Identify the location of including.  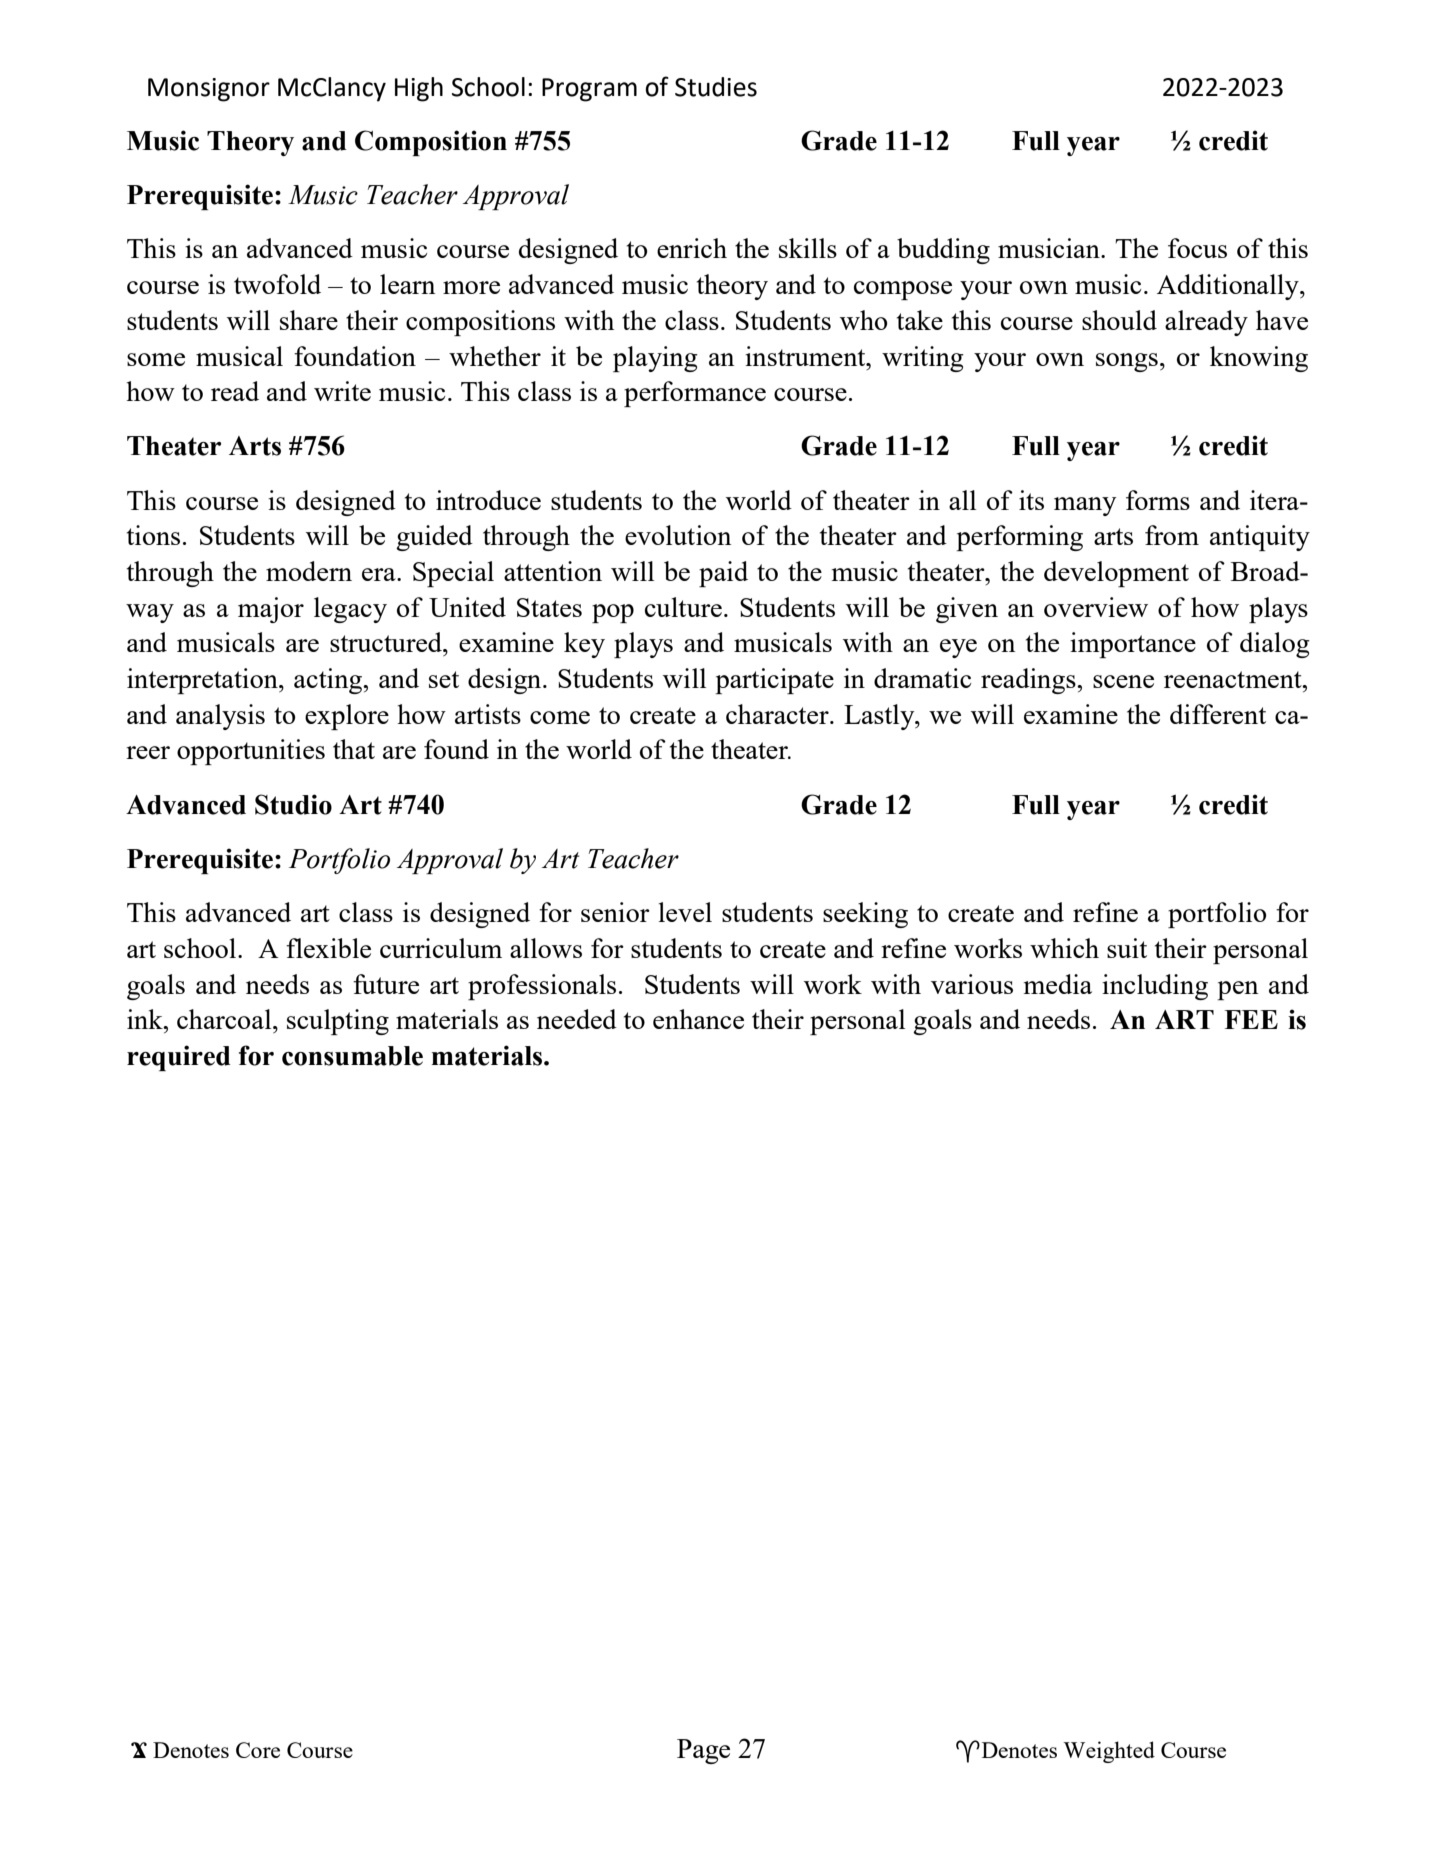
(1155, 987).
